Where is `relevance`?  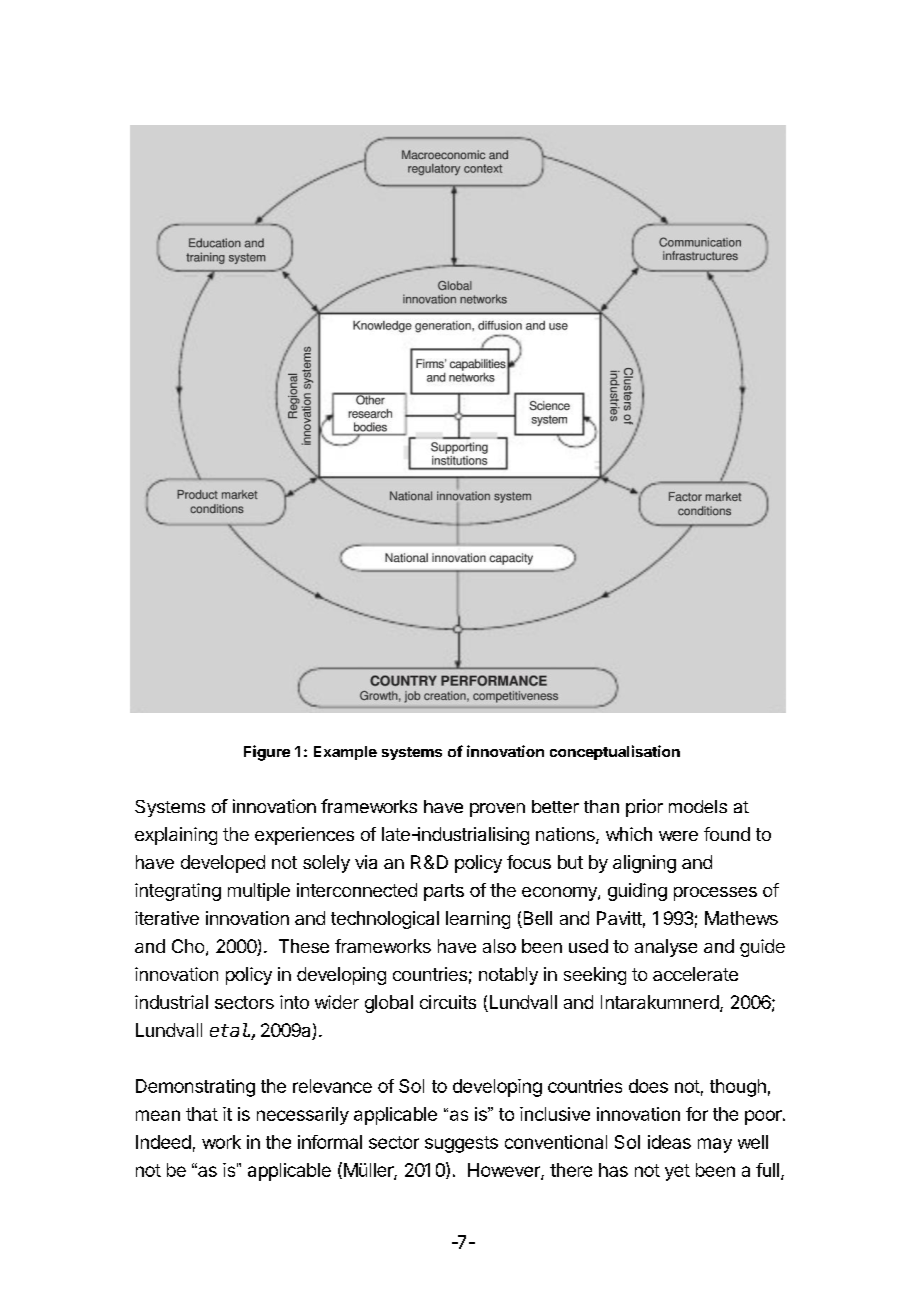 relevance is located at coordinates (332, 1086).
